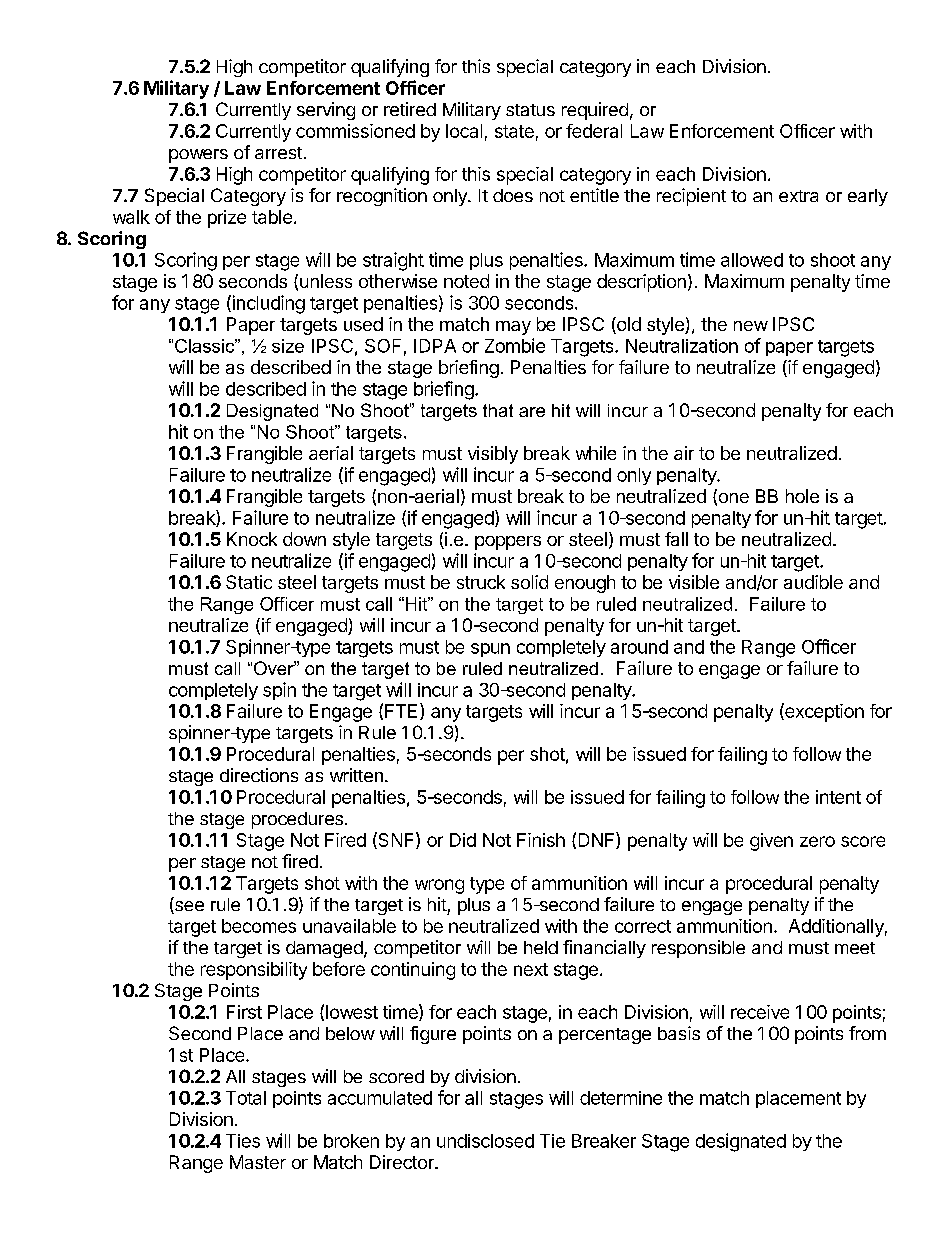  I want to click on hole, so click(802, 496).
